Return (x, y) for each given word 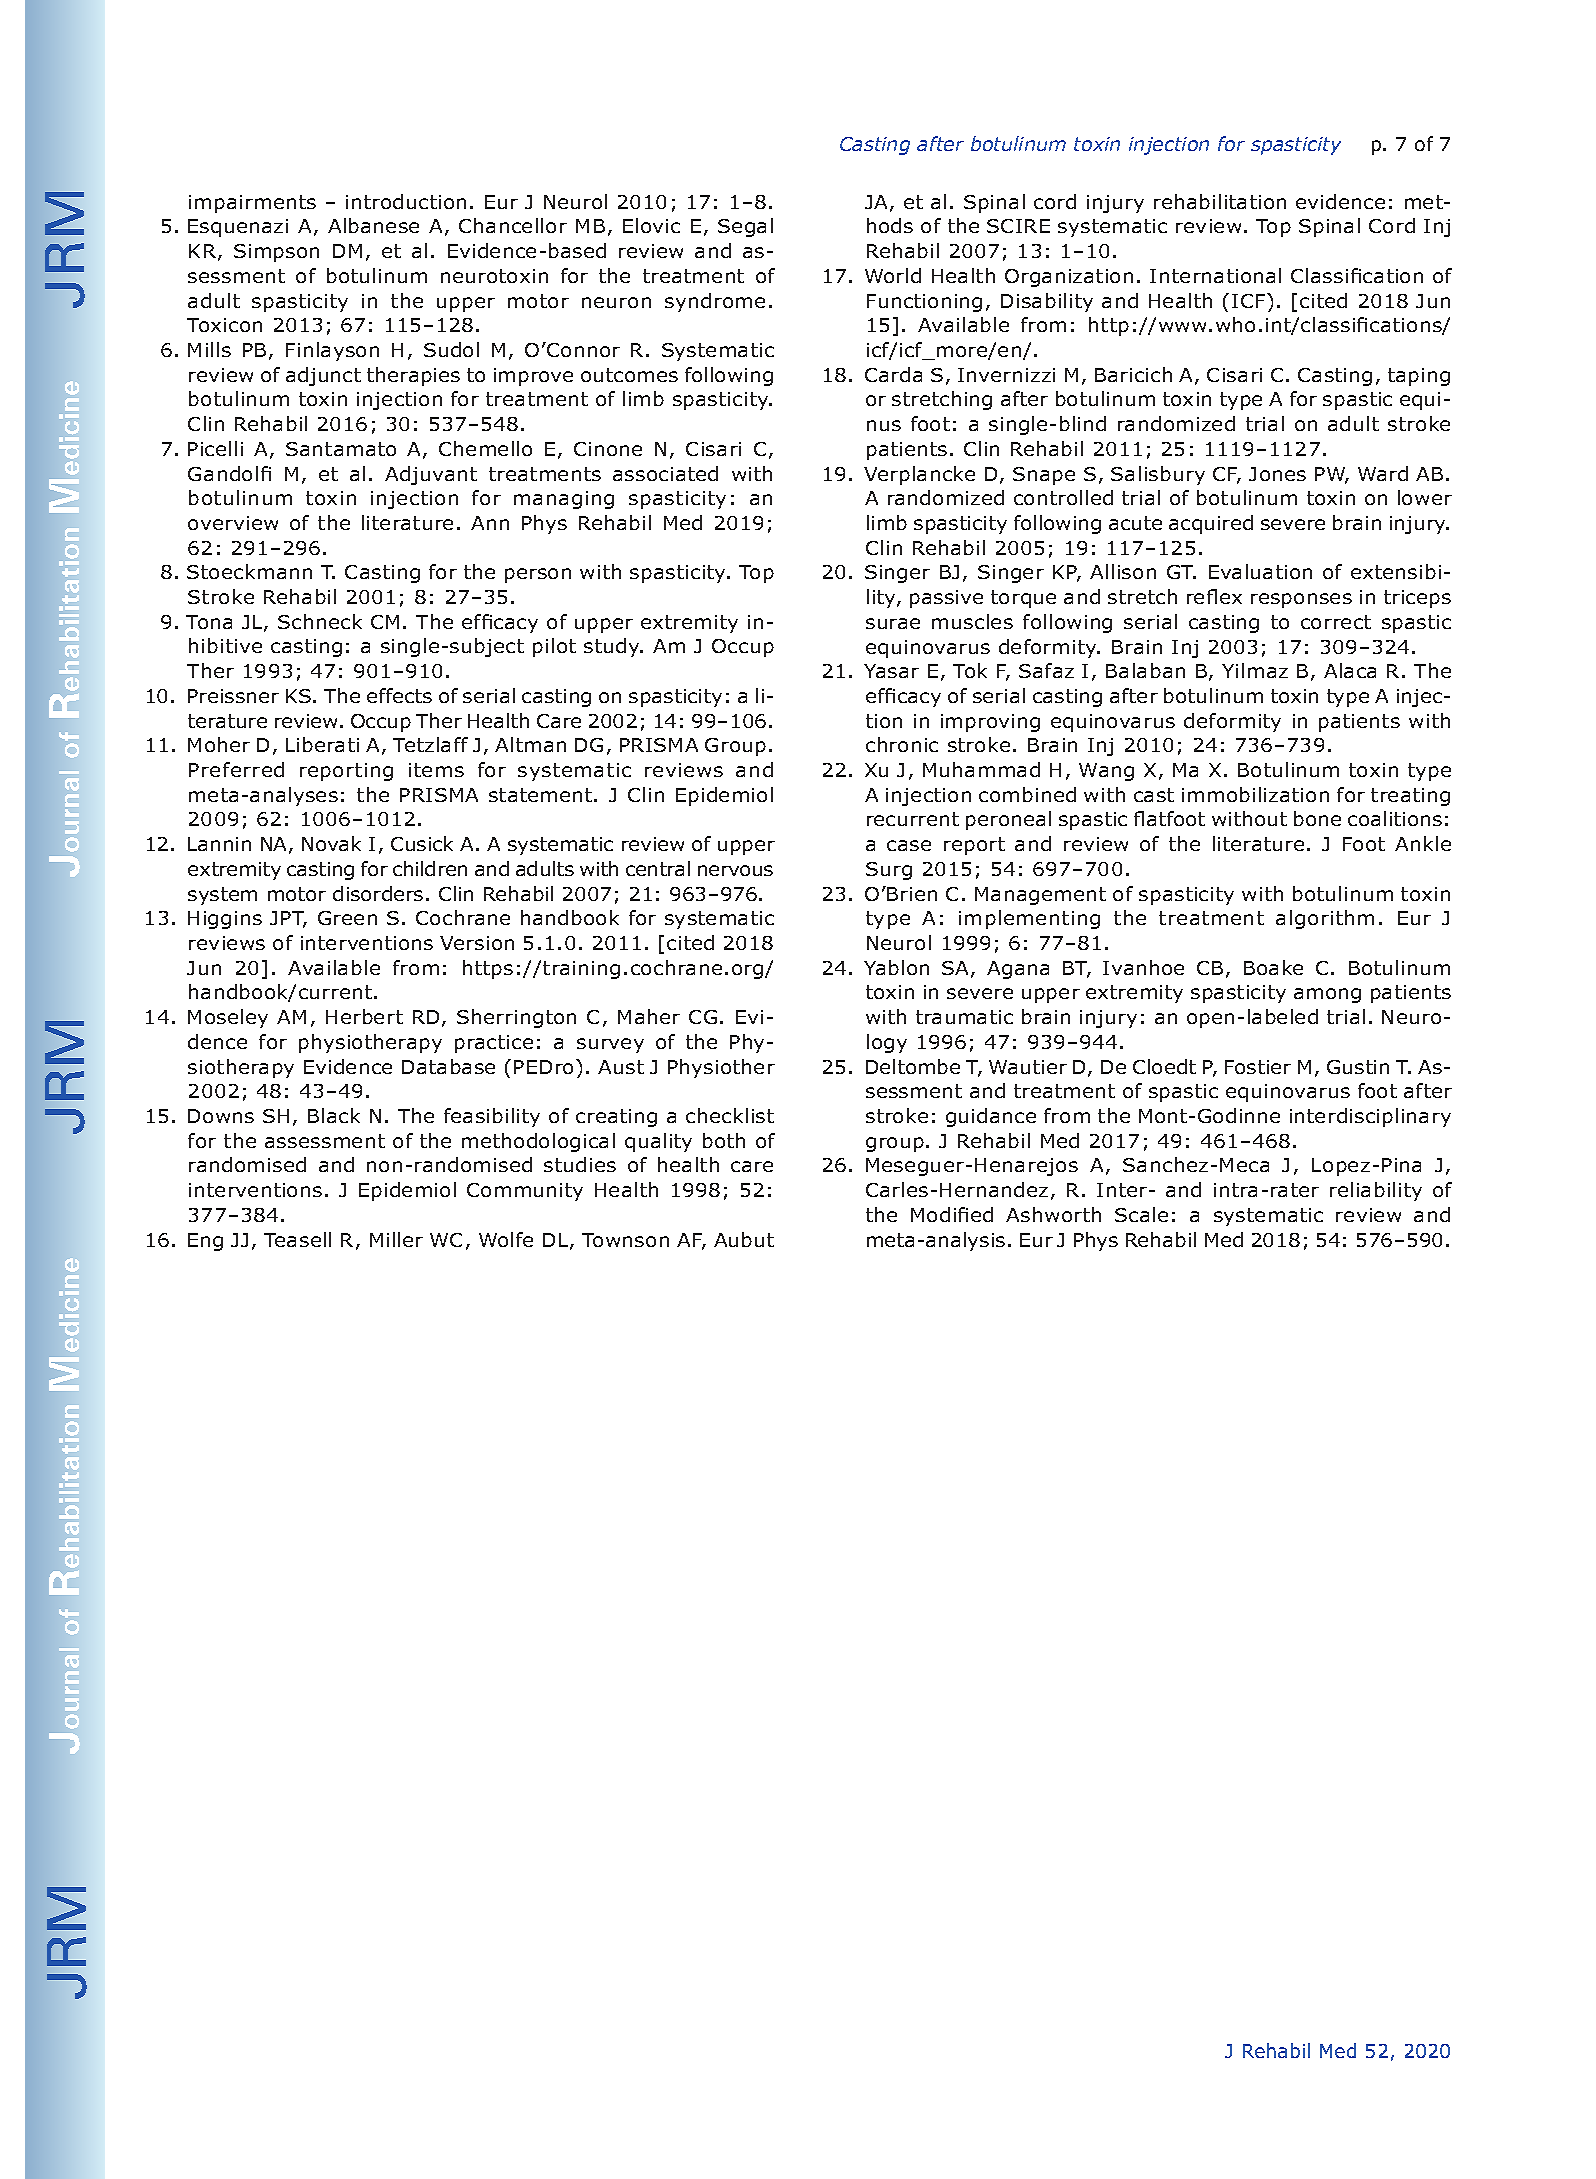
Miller (396, 1239)
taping (1419, 377)
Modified (952, 1214)
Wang (1106, 772)
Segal (745, 227)
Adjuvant (431, 475)
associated (665, 473)
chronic (902, 744)
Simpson (276, 253)
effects (399, 695)
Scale (1141, 1214)
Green (347, 918)
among (1327, 995)
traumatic (964, 1017)
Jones (1277, 474)
